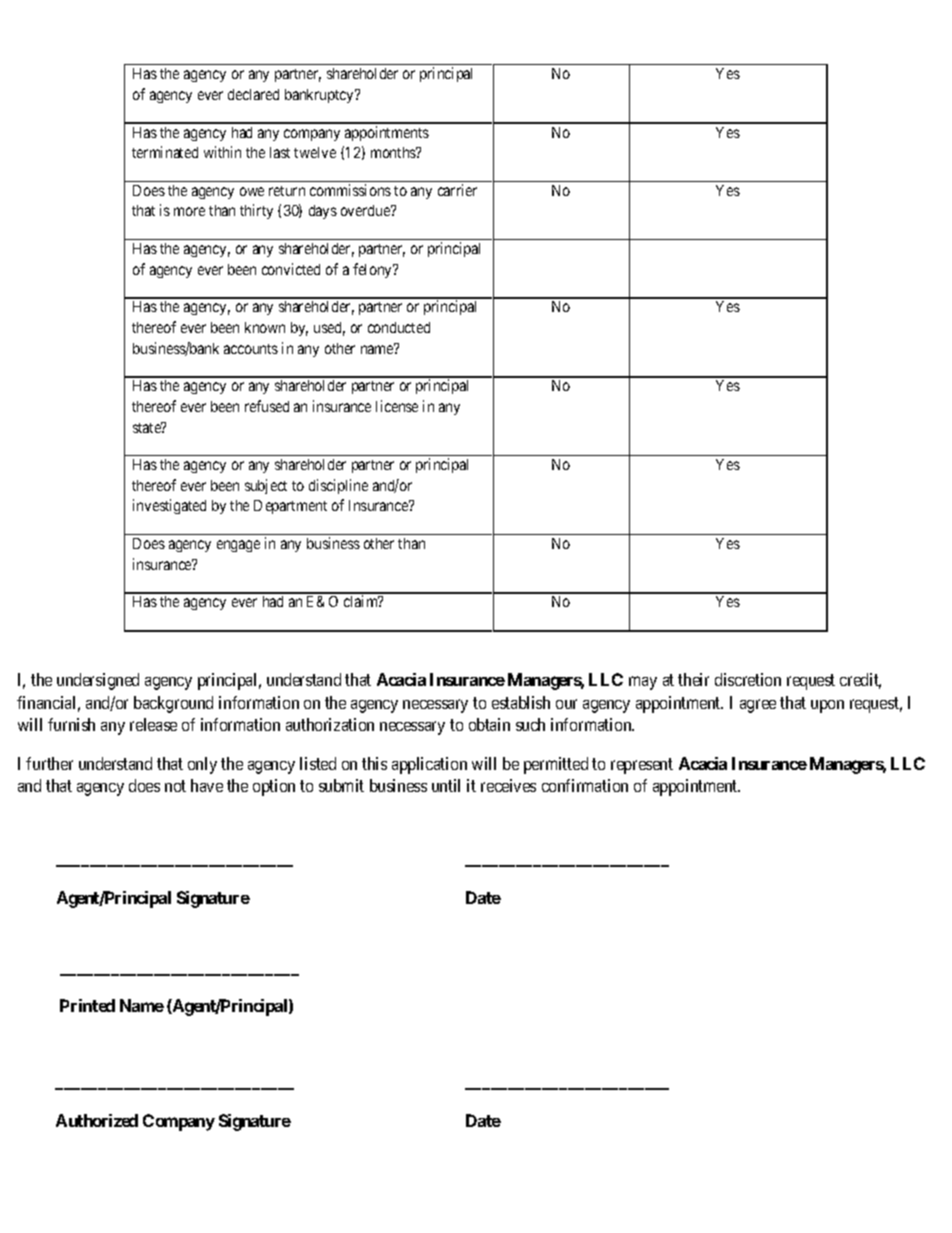 This screenshot has height=1233, width=952. What do you see at coordinates (748, 679) in the screenshot?
I see `discretion` at bounding box center [748, 679].
